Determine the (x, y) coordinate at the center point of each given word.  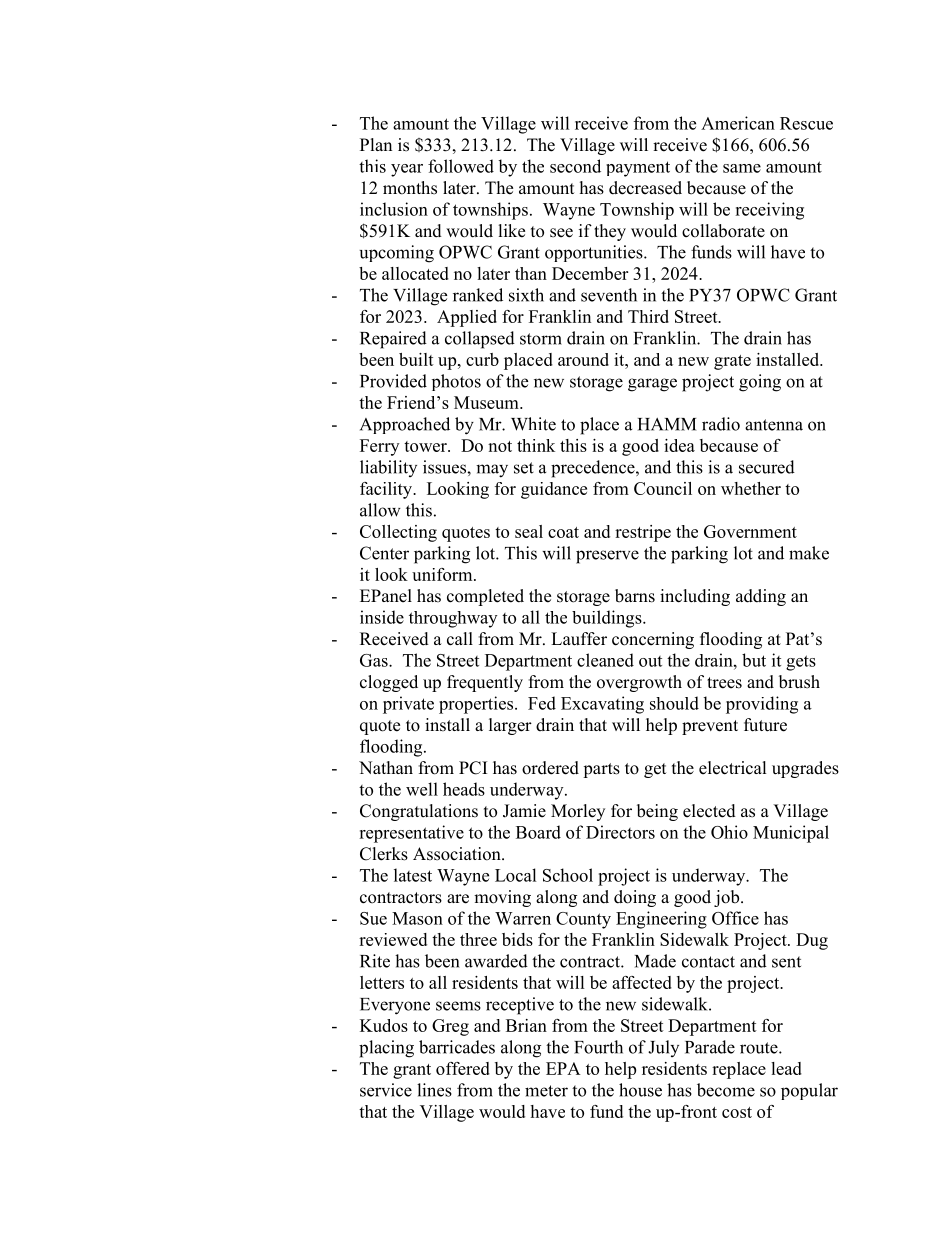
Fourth (598, 1047)
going (760, 383)
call (460, 639)
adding (761, 597)
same (742, 168)
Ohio (729, 832)
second (575, 166)
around (583, 359)
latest (413, 875)
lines (434, 1090)
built (416, 359)
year (407, 170)
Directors (620, 832)
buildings (608, 619)
